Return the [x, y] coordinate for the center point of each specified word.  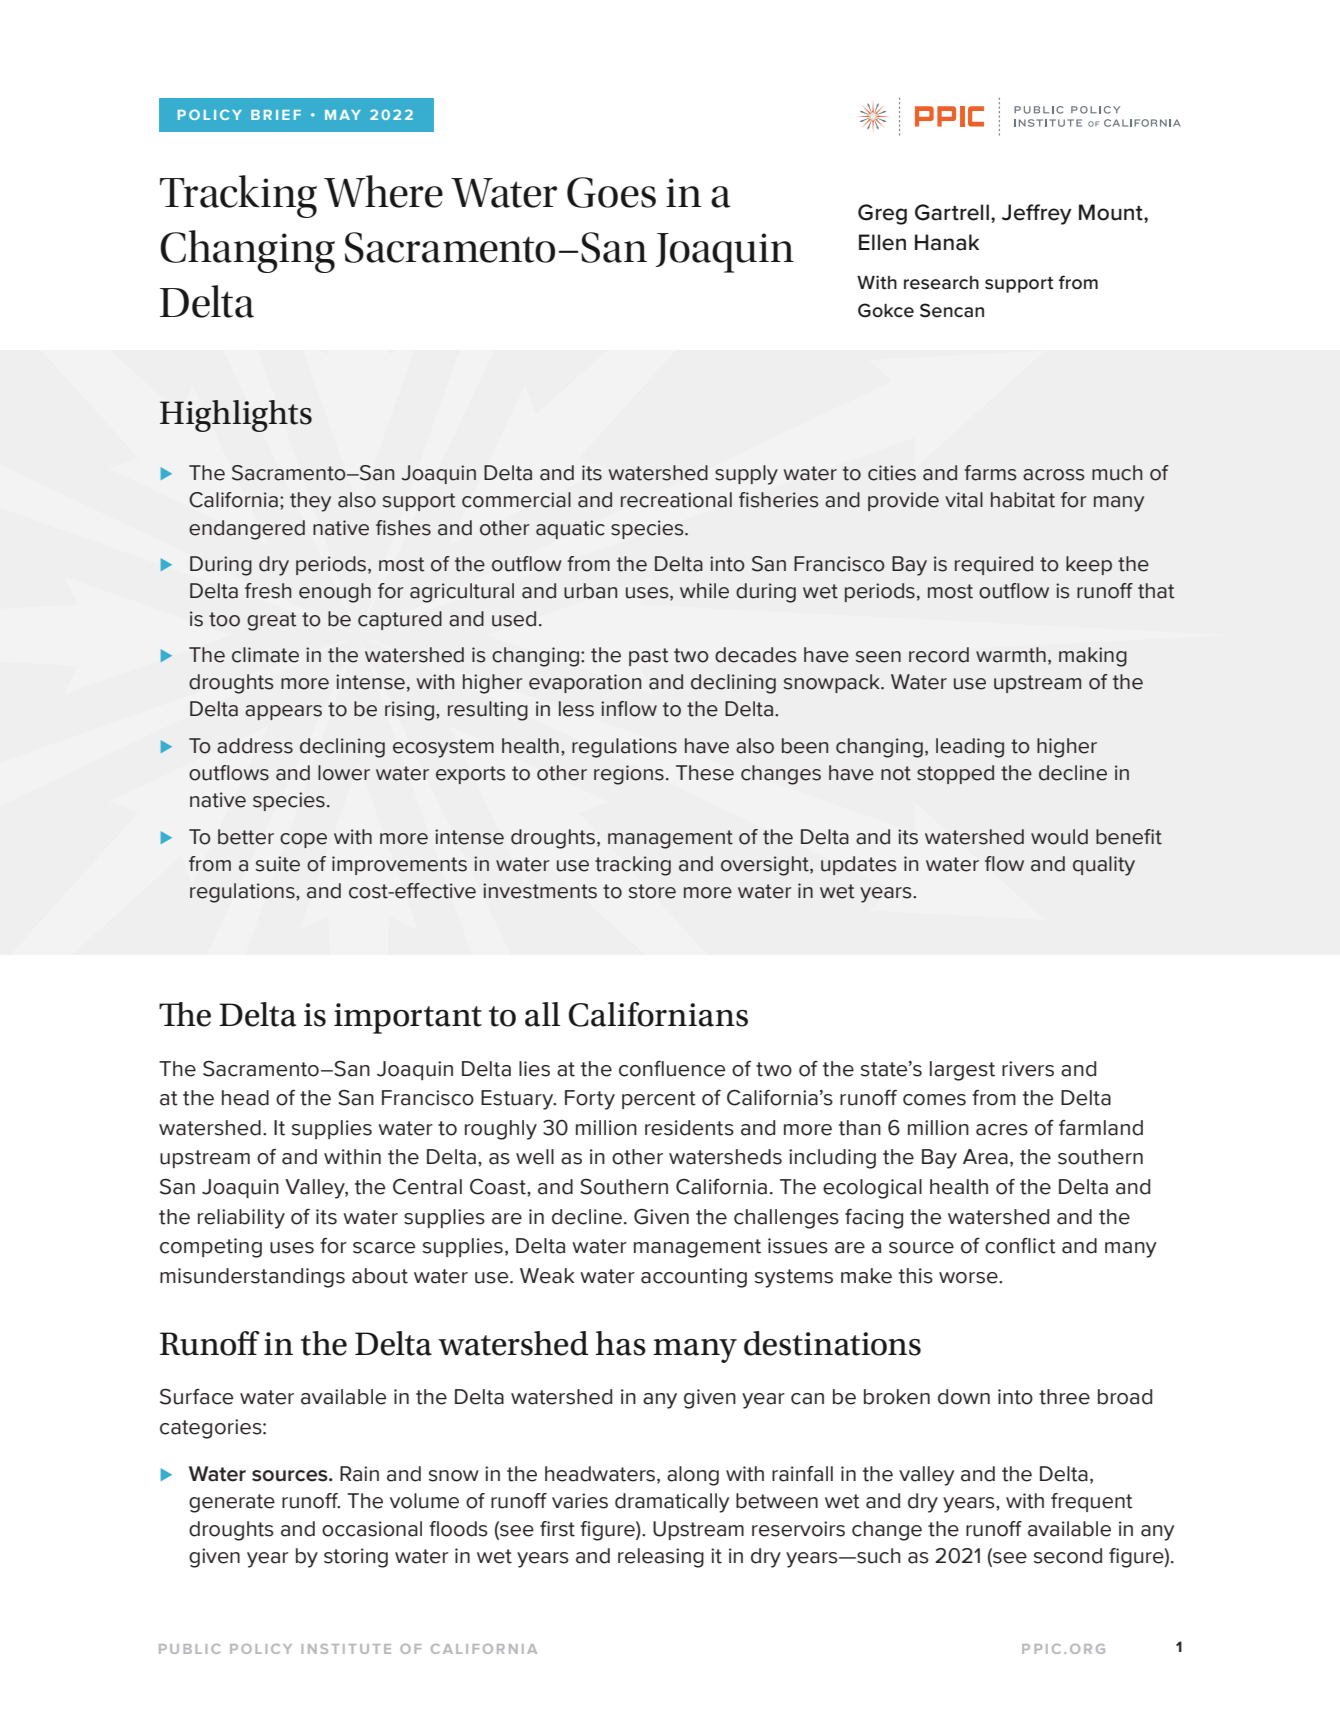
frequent [1092, 1502]
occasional [372, 1529]
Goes [611, 192]
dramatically [672, 1503]
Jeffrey [1037, 214]
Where [383, 191]
